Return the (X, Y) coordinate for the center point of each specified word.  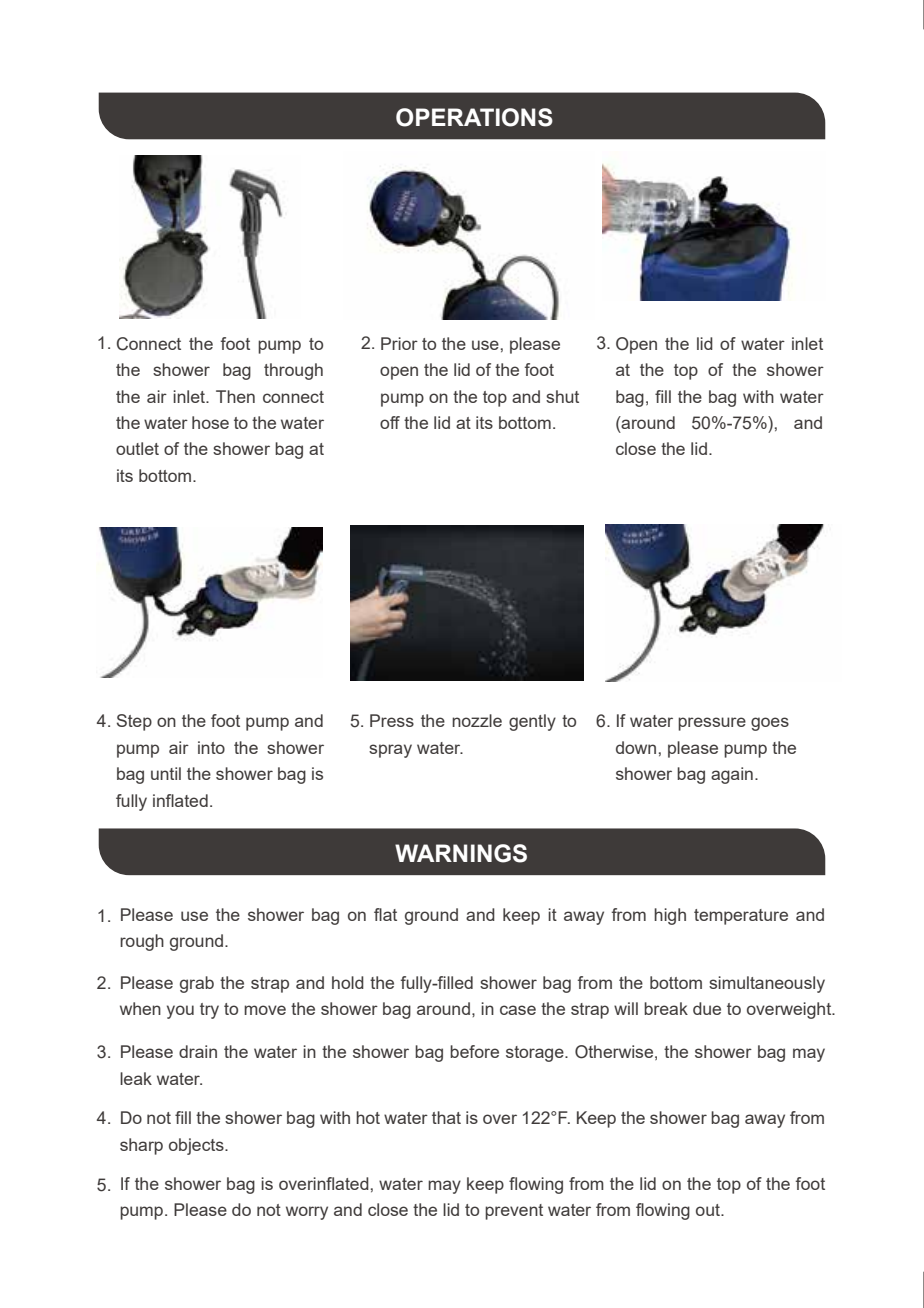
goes (770, 724)
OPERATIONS (474, 117)
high (670, 916)
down (636, 747)
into (211, 747)
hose (210, 422)
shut (562, 396)
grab (197, 984)
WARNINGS (461, 853)
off (390, 422)
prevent (514, 1212)
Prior (399, 343)
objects (197, 1146)
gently (532, 722)
